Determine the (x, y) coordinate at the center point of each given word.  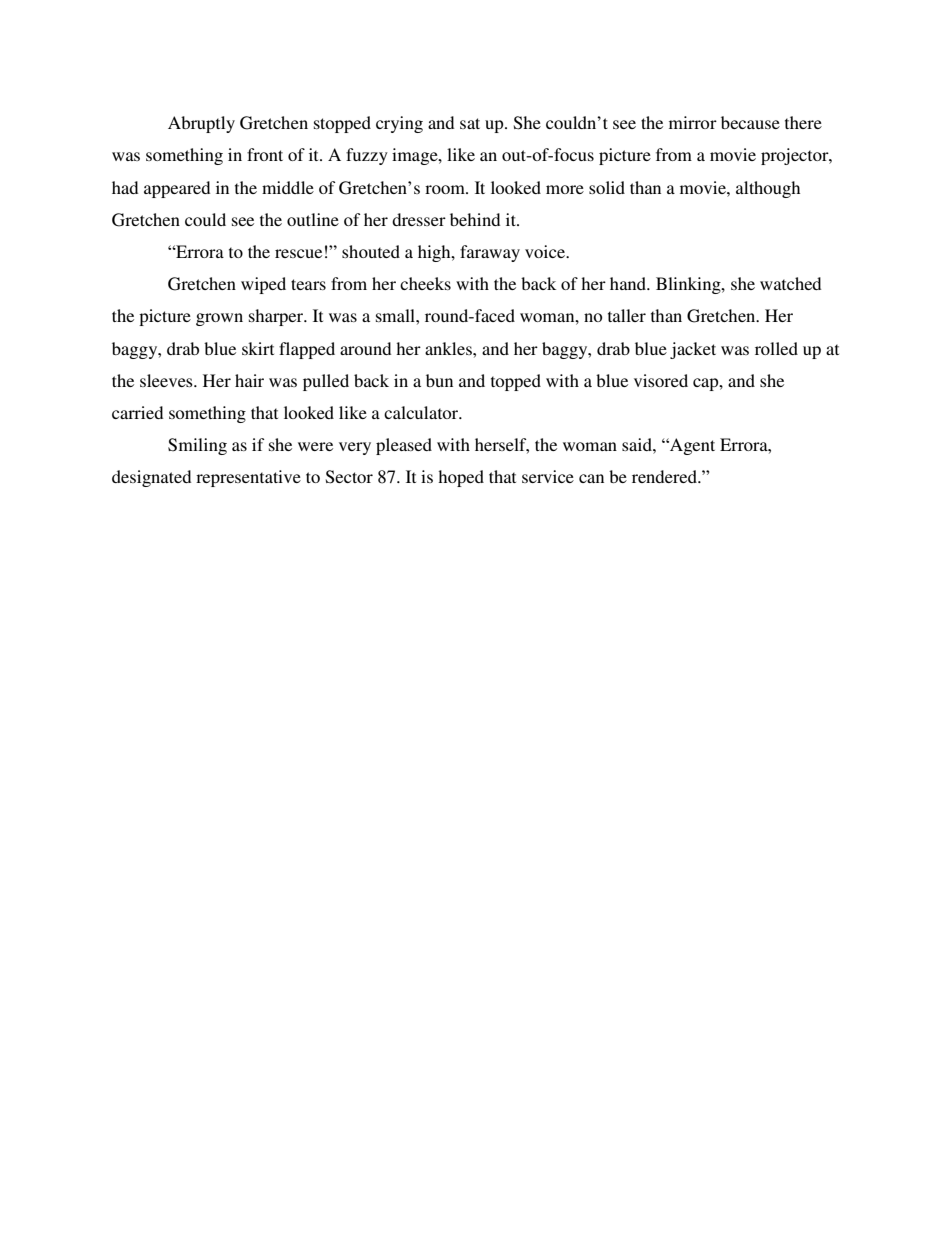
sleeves (167, 380)
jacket (693, 350)
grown (219, 319)
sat (470, 123)
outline (313, 219)
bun (439, 380)
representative (248, 478)
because (750, 122)
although (768, 189)
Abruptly (201, 124)
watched (790, 283)
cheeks (425, 283)
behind (475, 219)
